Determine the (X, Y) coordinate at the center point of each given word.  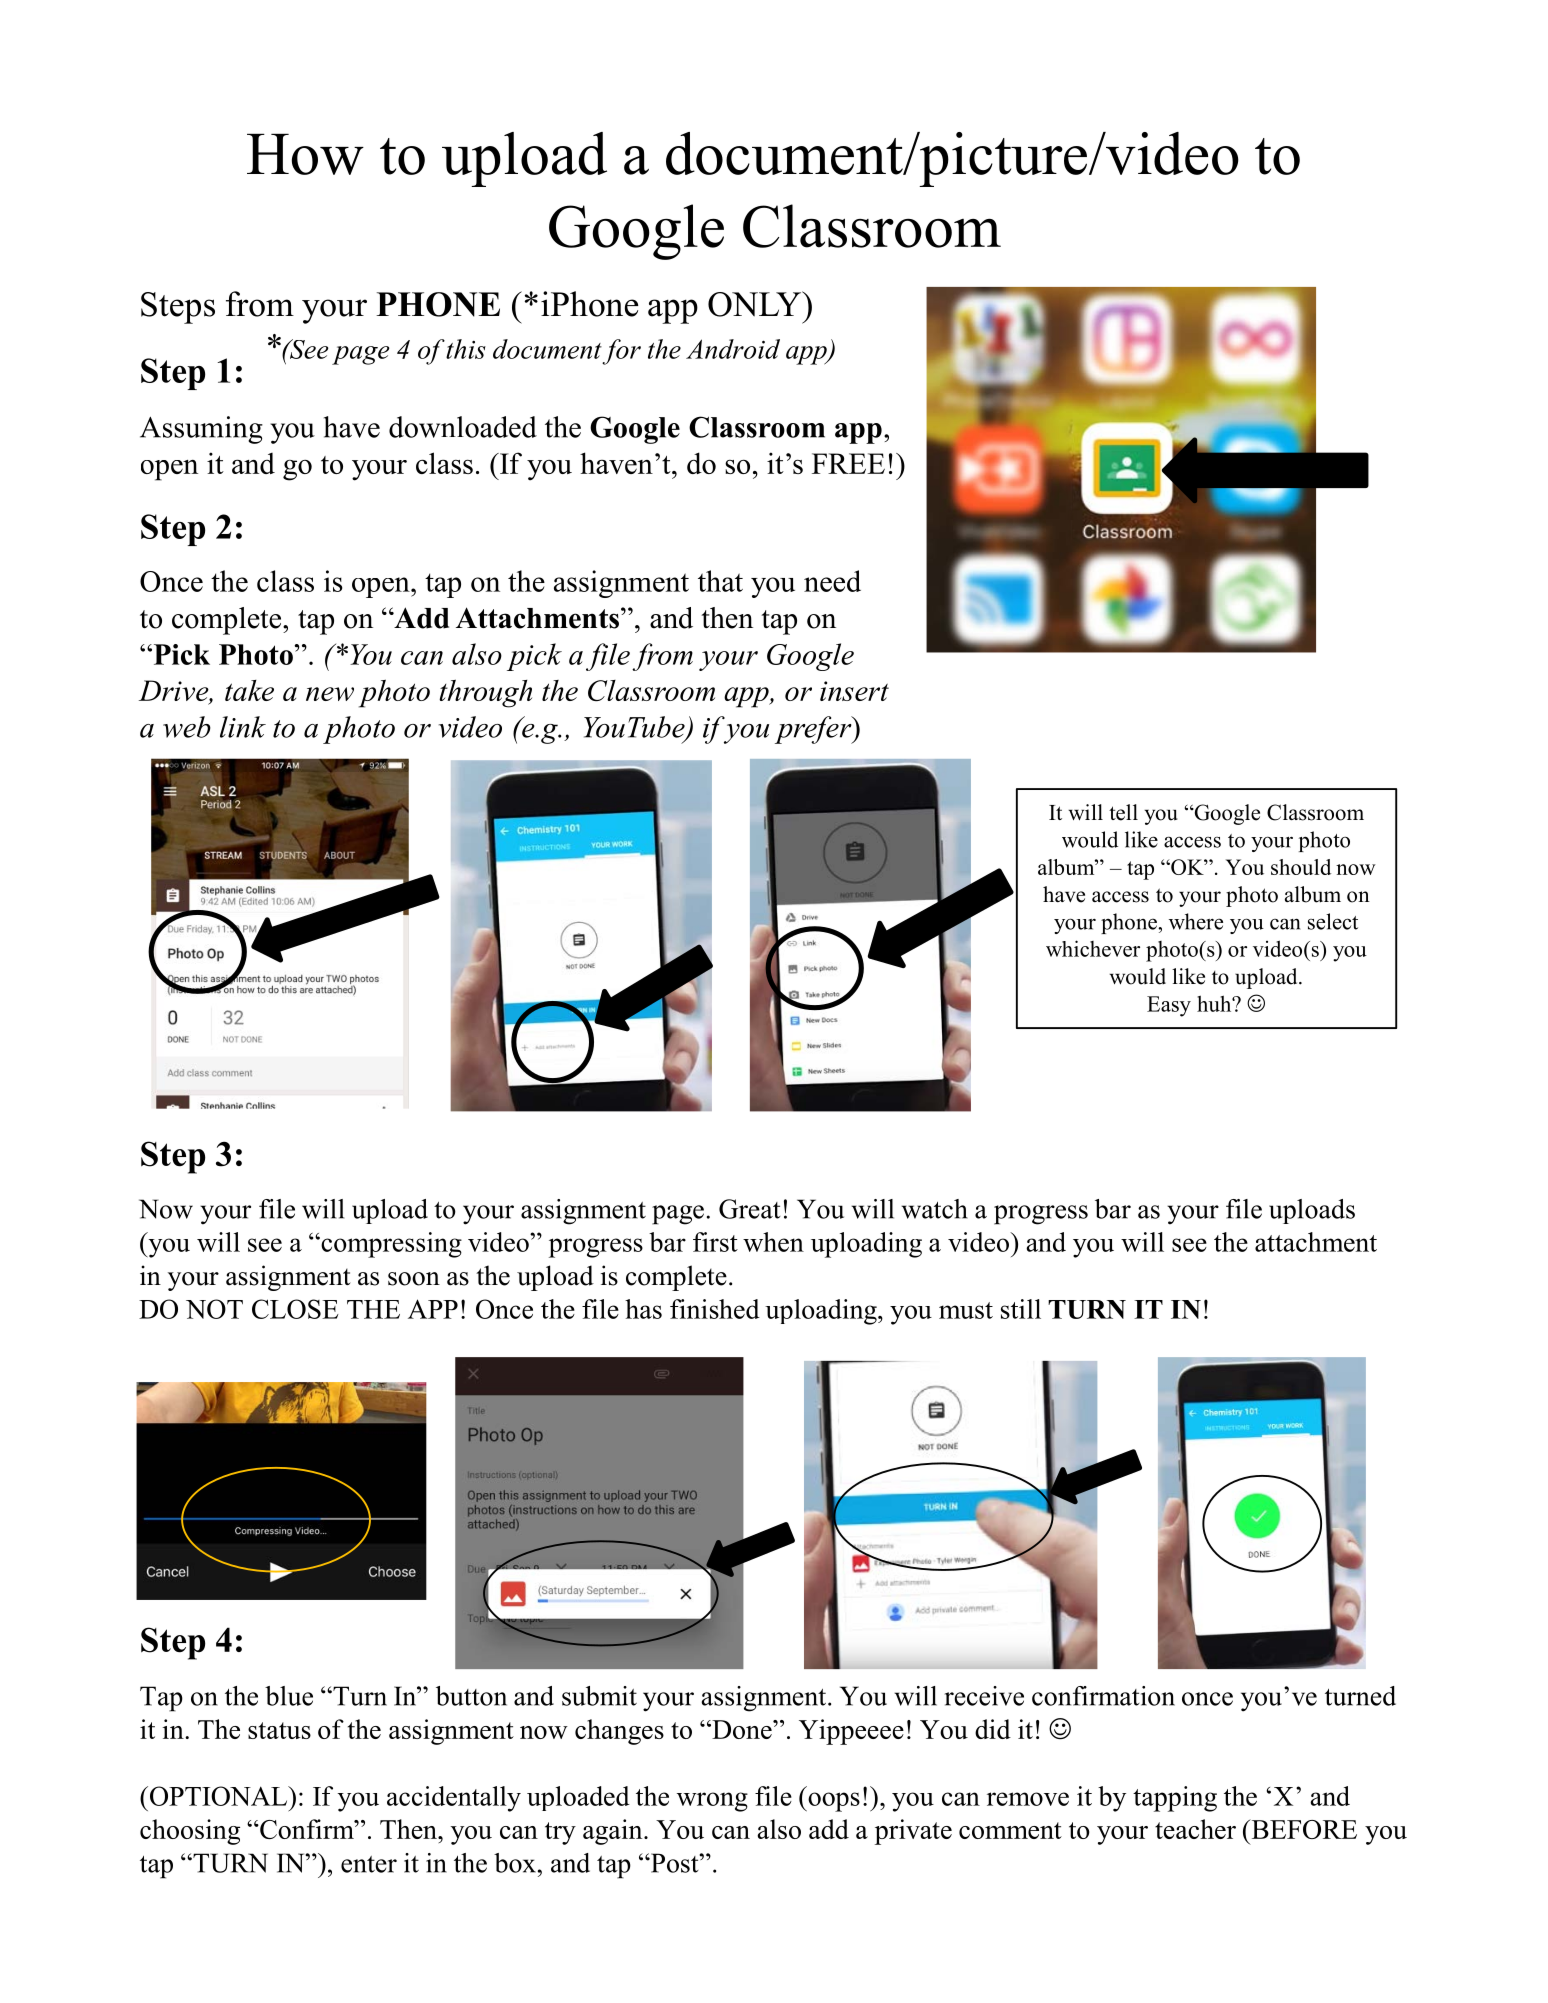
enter (369, 1864)
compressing (390, 1245)
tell (1123, 812)
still (1021, 1309)
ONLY (756, 304)
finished (715, 1309)
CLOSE (295, 1309)
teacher (1195, 1829)
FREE (848, 463)
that (720, 581)
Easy (1169, 1006)
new (330, 694)
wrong (712, 1802)
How (305, 154)
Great (750, 1209)
